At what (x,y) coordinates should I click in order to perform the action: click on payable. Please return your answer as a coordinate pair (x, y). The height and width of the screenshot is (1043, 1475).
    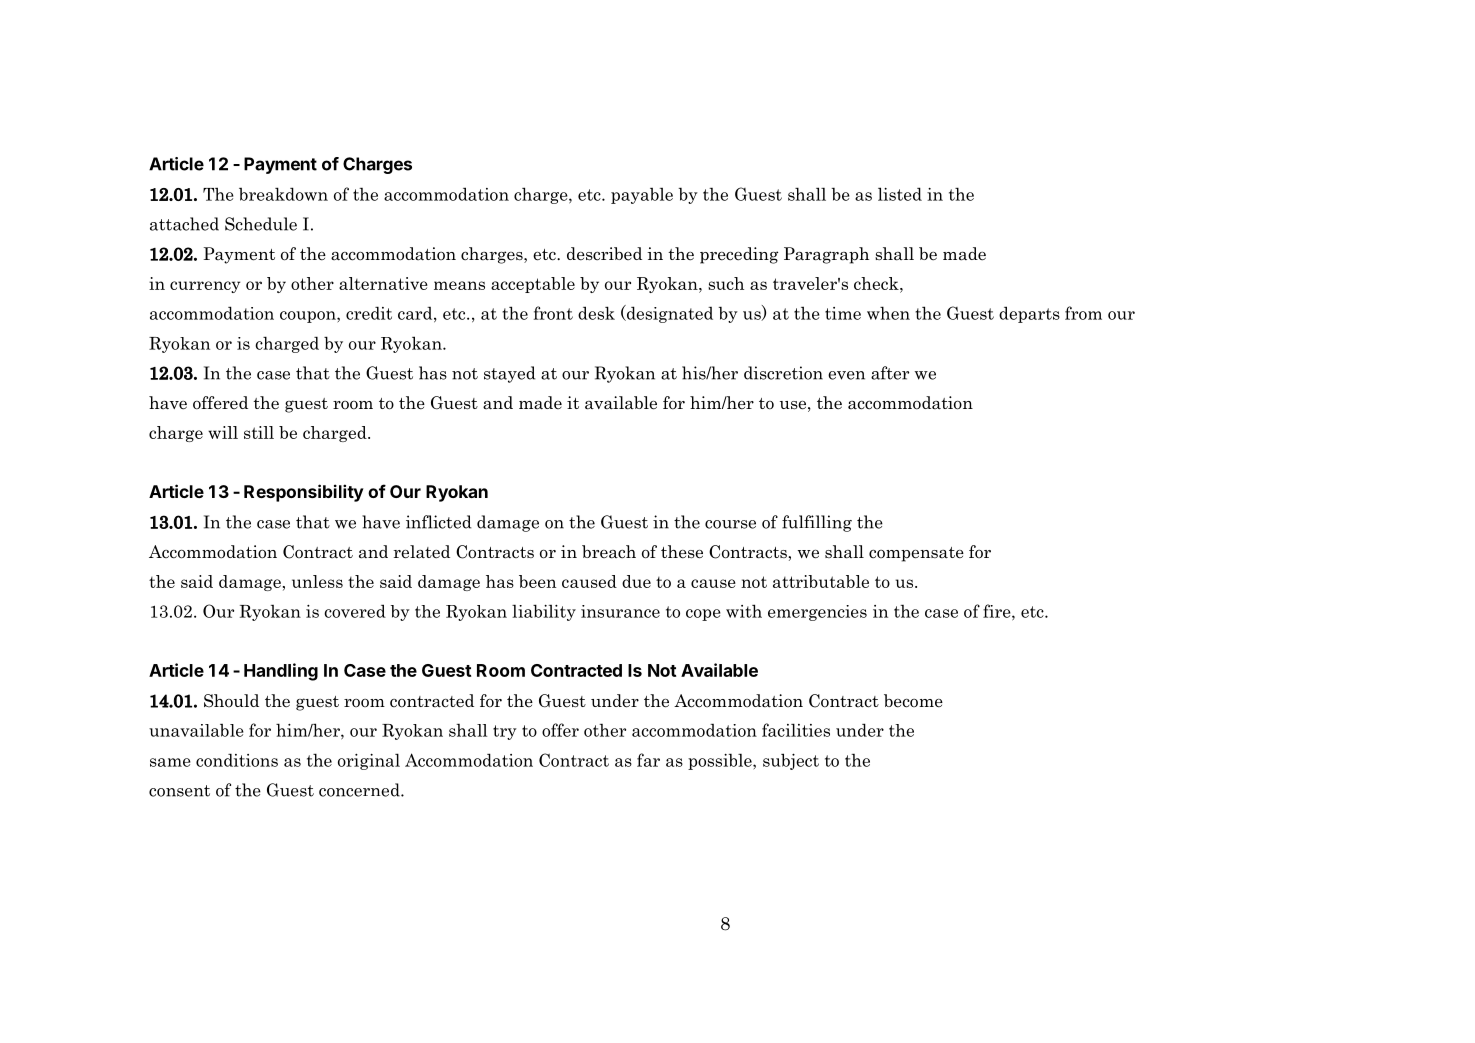
    Looking at the image, I should click on (642, 196).
